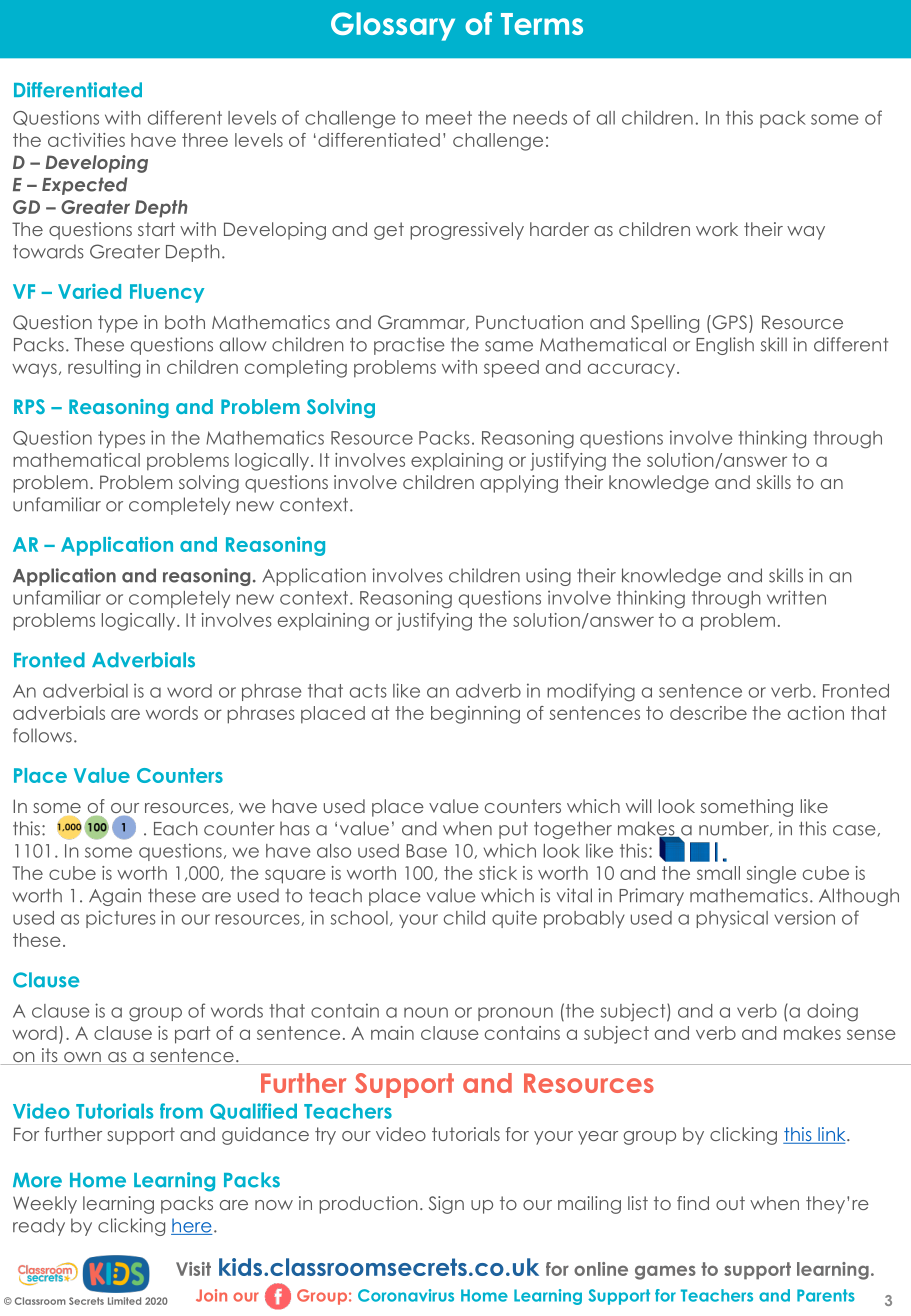 This page has height=1316, width=911. What do you see at coordinates (124, 1301) in the page?
I see `Limited` at bounding box center [124, 1301].
